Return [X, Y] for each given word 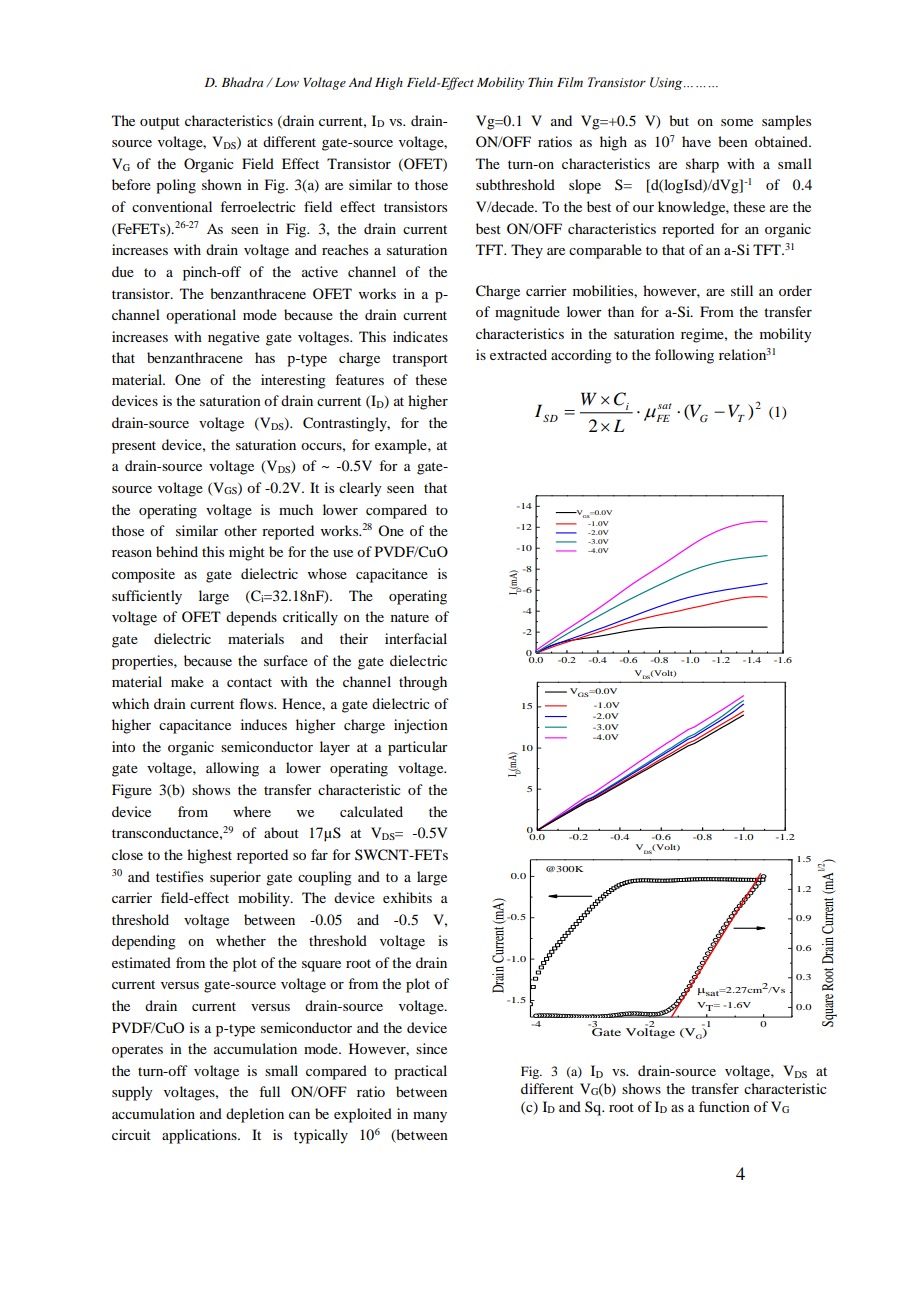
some [737, 122]
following [684, 356]
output [160, 123]
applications [200, 1136]
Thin [540, 82]
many [430, 1117]
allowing [232, 769]
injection [421, 726]
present [134, 447]
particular [418, 748]
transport [420, 360]
